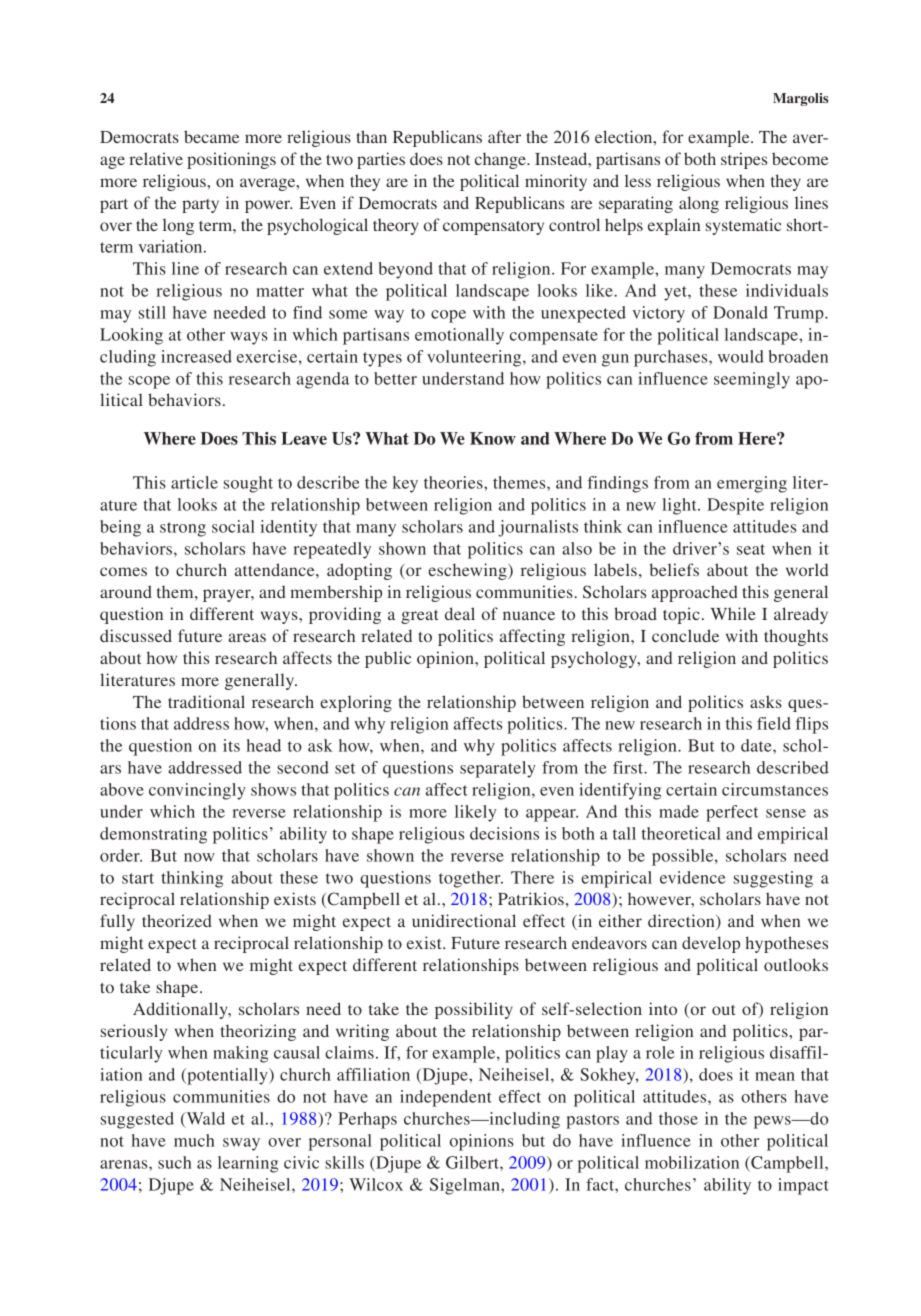 The image size is (921, 1316). I want to click on change, so click(501, 160).
